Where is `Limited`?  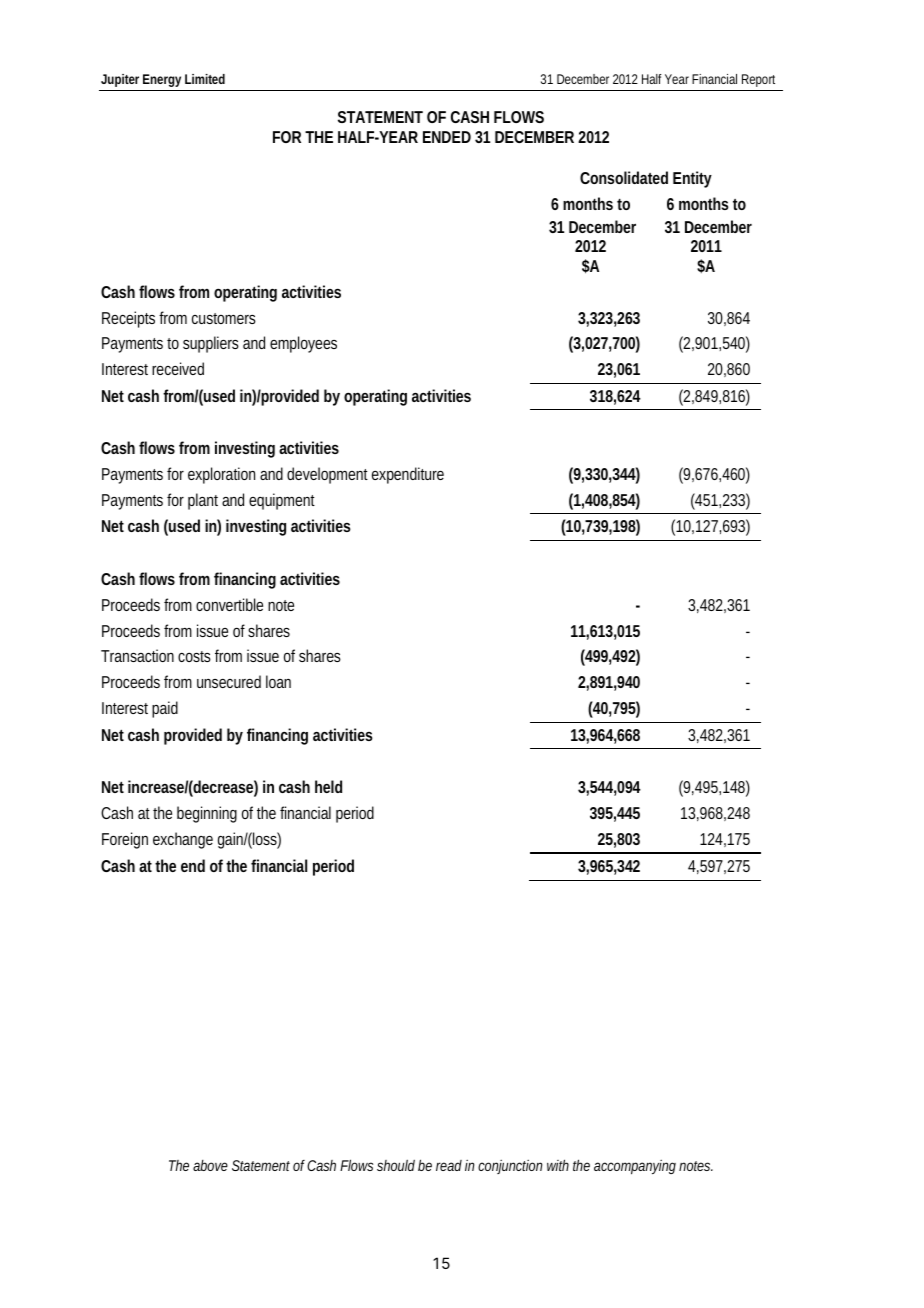 Limited is located at coordinates (205, 79).
